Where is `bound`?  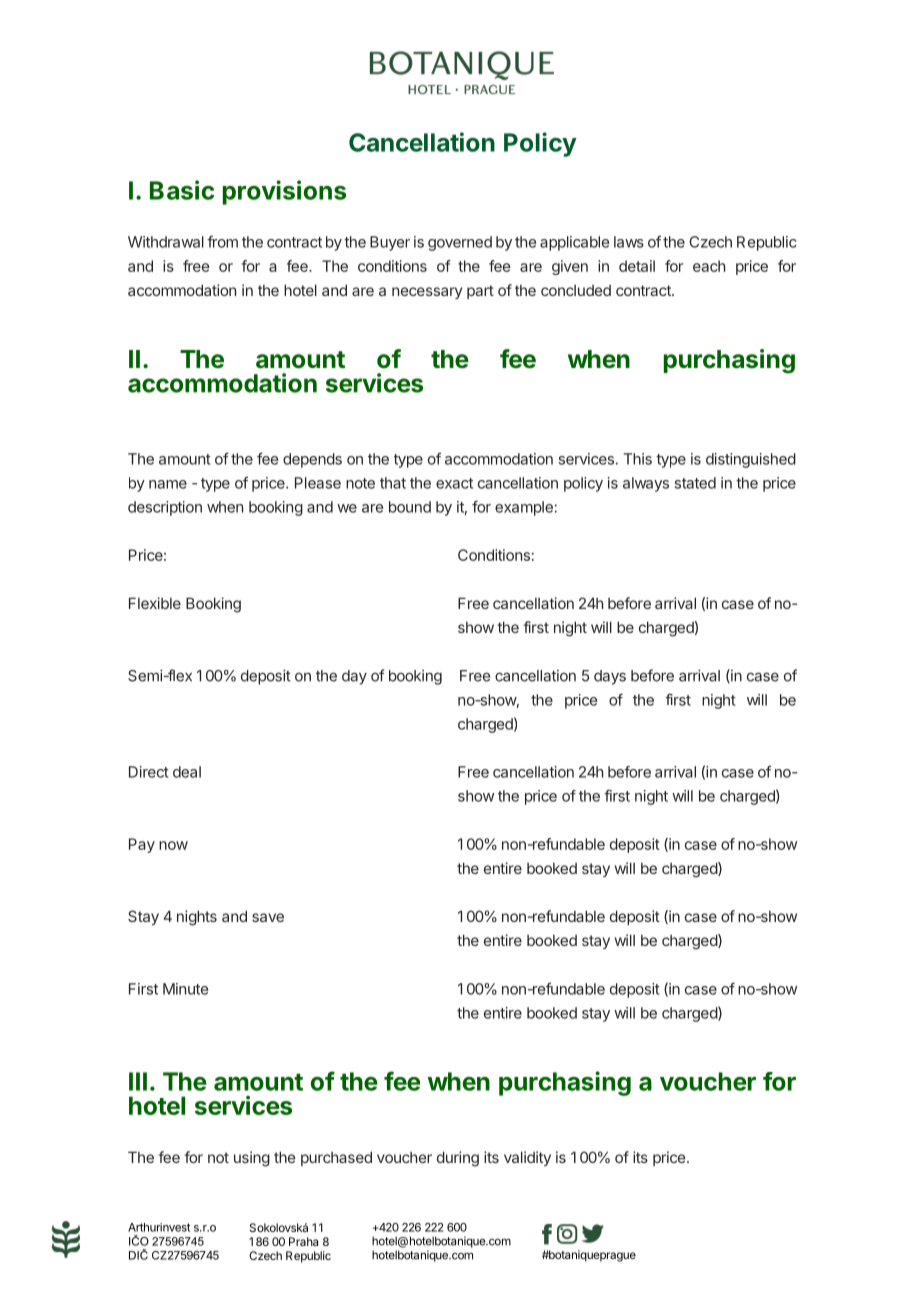 bound is located at coordinates (410, 507).
